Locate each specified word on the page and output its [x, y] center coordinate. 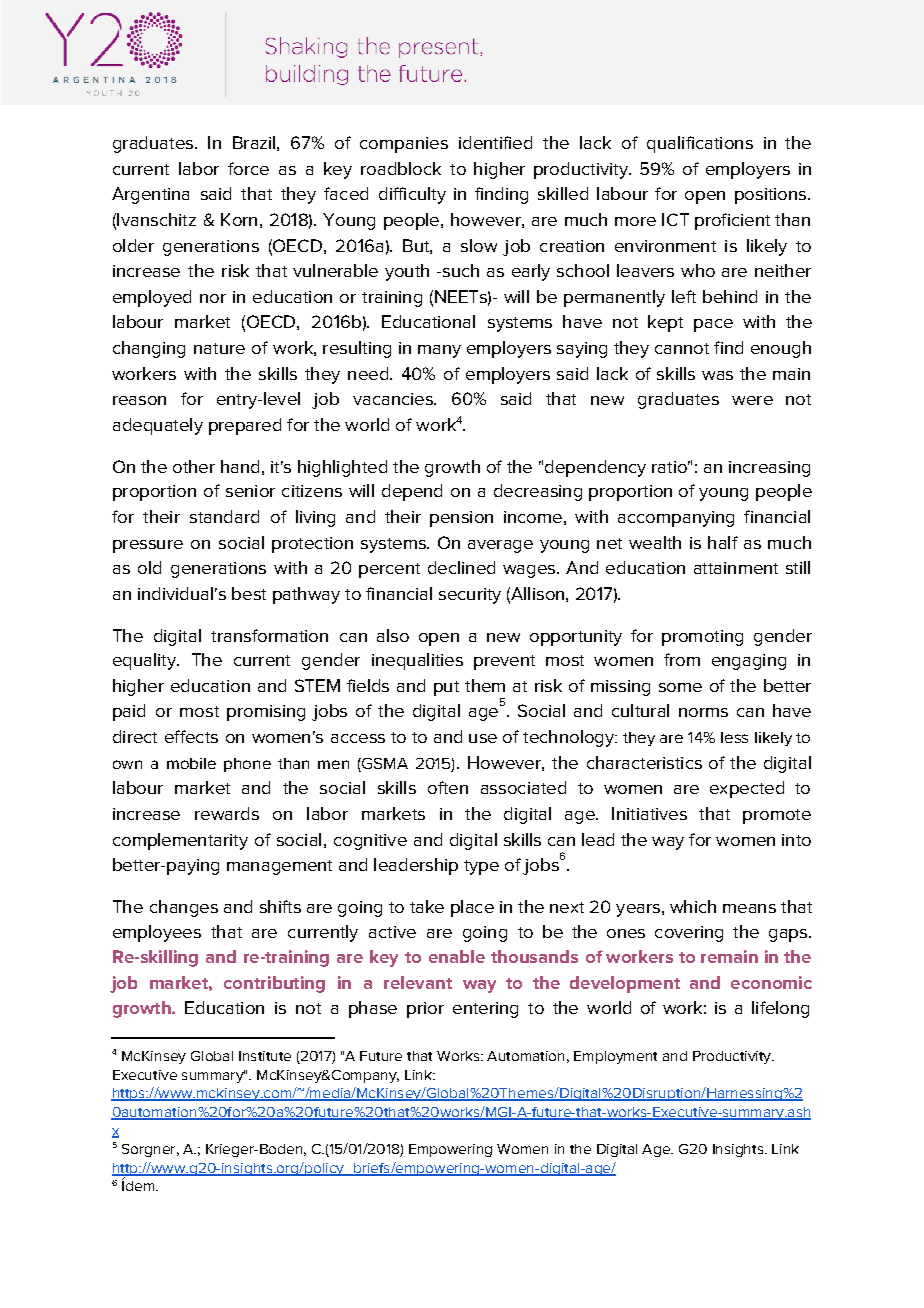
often [448, 787]
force [248, 168]
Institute [265, 1056]
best [249, 593]
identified [495, 142]
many [439, 351]
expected [747, 789]
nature [219, 348]
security [470, 596]
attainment [736, 568]
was [717, 375]
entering [485, 1010]
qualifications [700, 144]
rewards [227, 813]
